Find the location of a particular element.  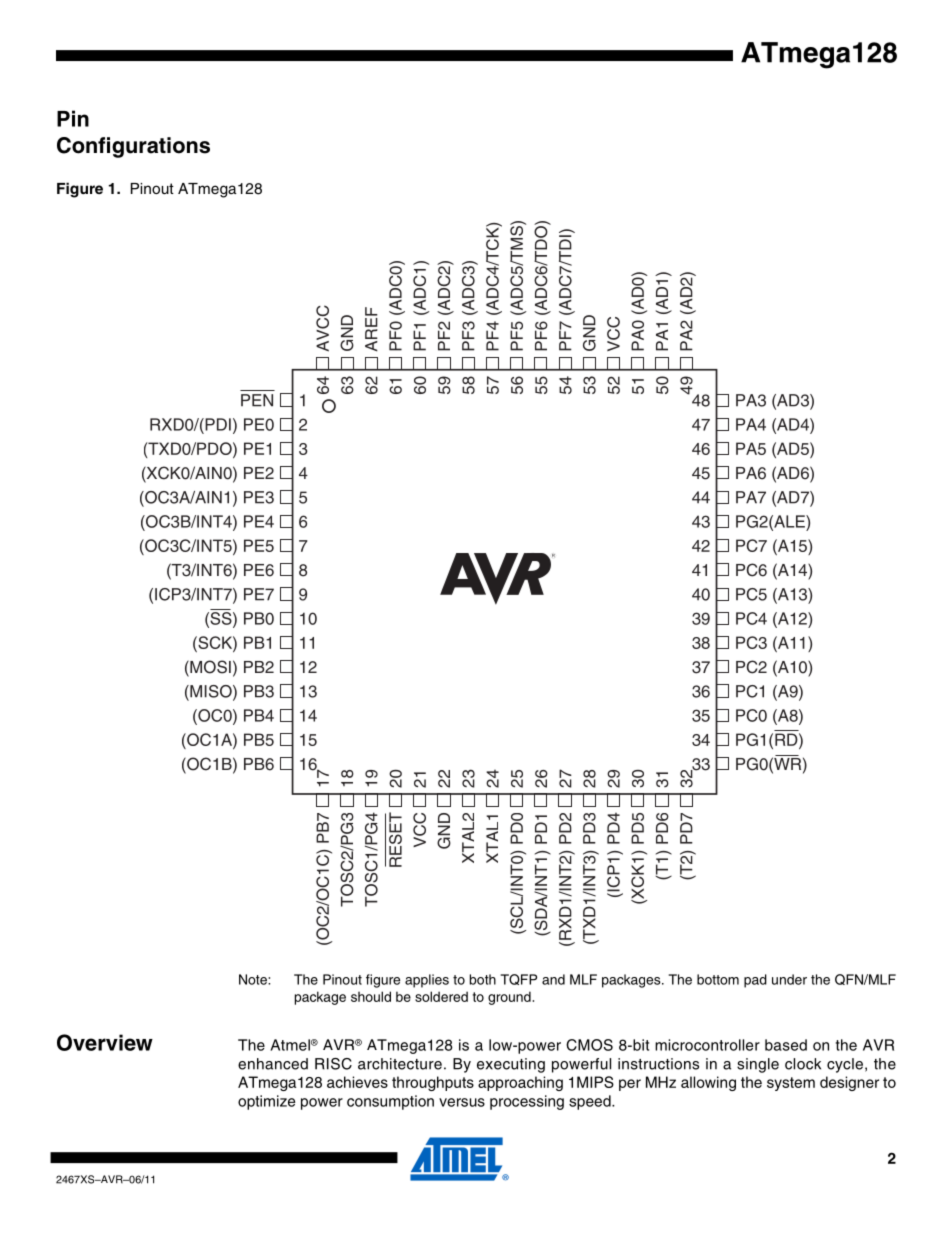

applies is located at coordinates (427, 981).
